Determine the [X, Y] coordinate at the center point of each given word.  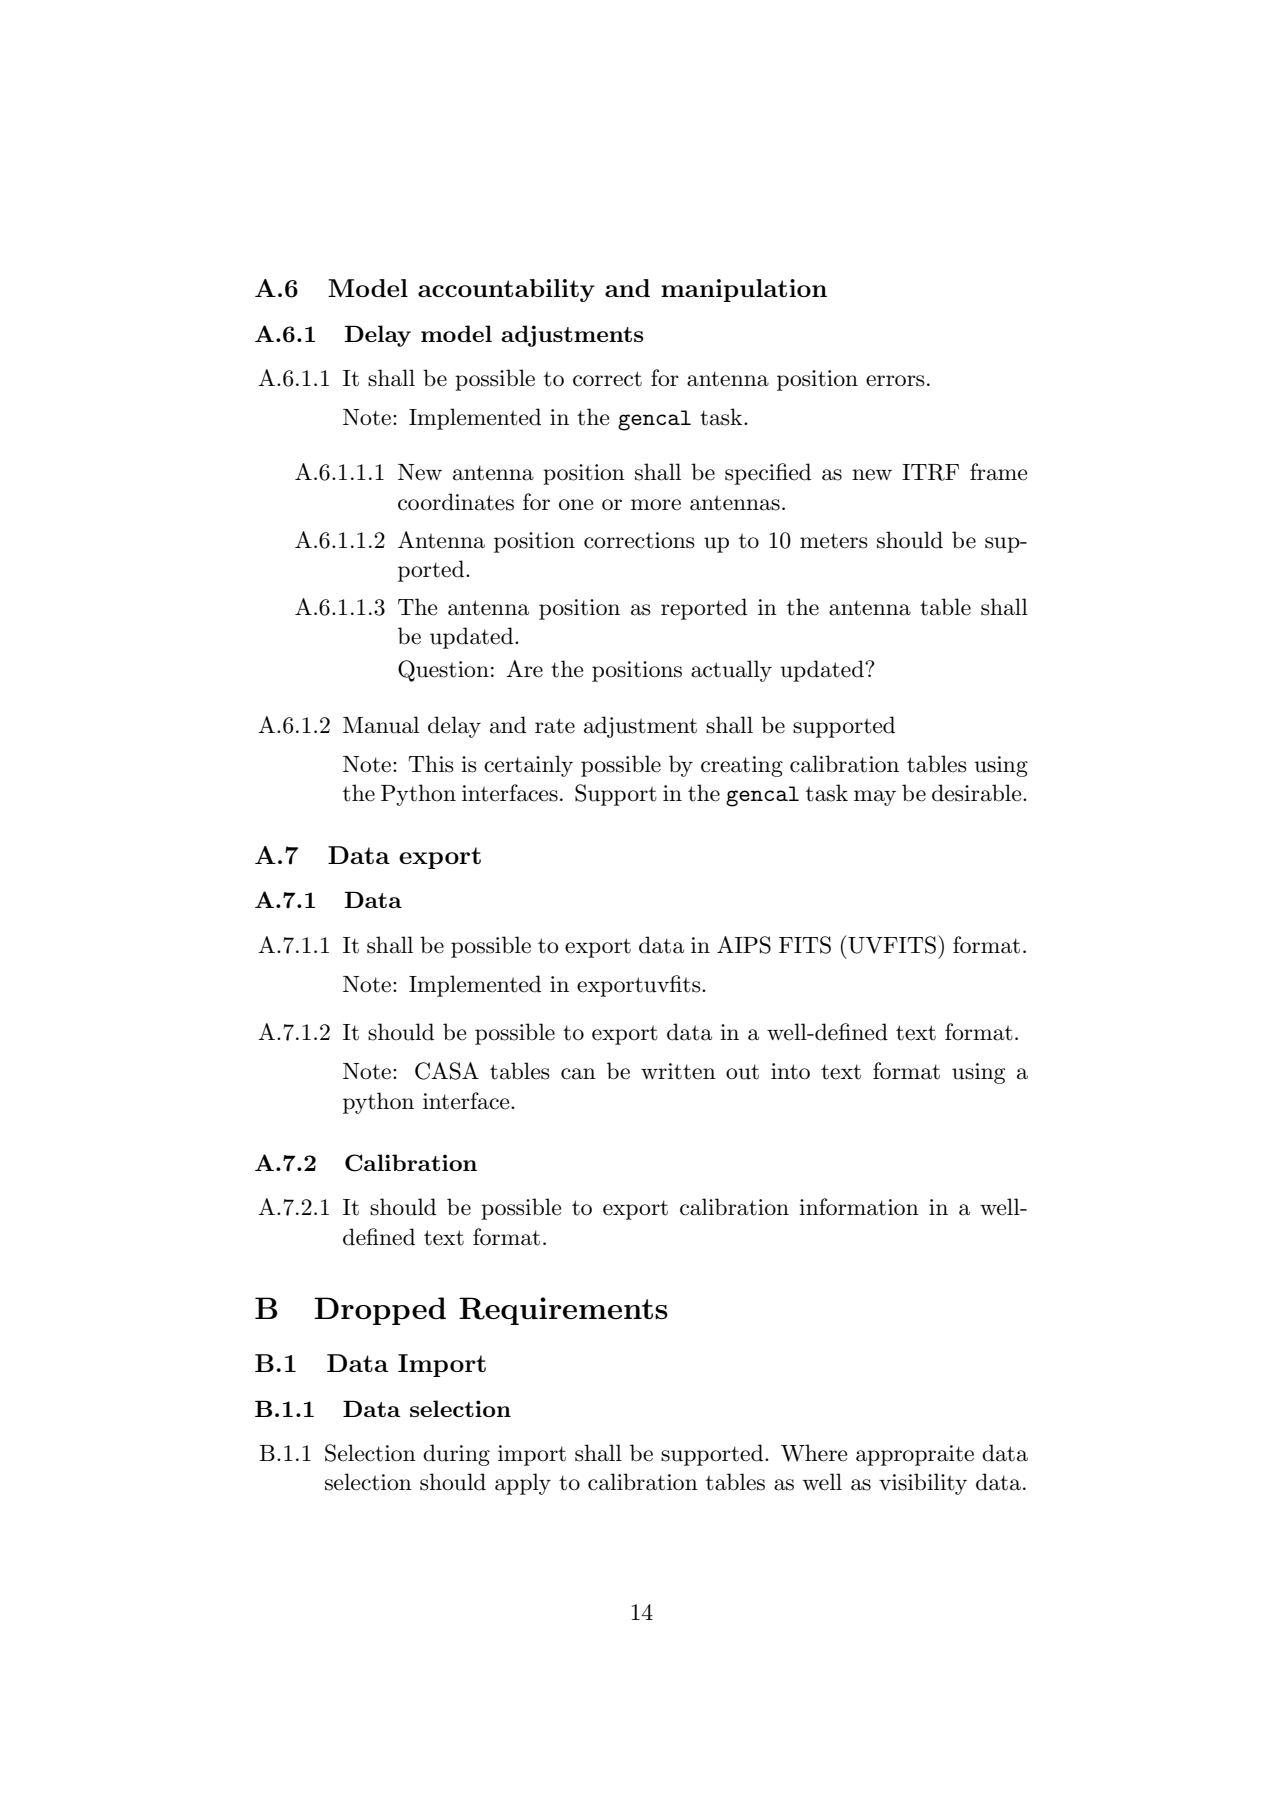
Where [814, 1453]
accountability [506, 290]
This [431, 764]
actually [731, 671]
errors [895, 381]
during [456, 1455]
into [790, 1071]
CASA [447, 1071]
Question [443, 671]
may [875, 798]
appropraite [915, 1455]
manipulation [744, 290]
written [678, 1071]
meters [834, 541]
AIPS [744, 945]
